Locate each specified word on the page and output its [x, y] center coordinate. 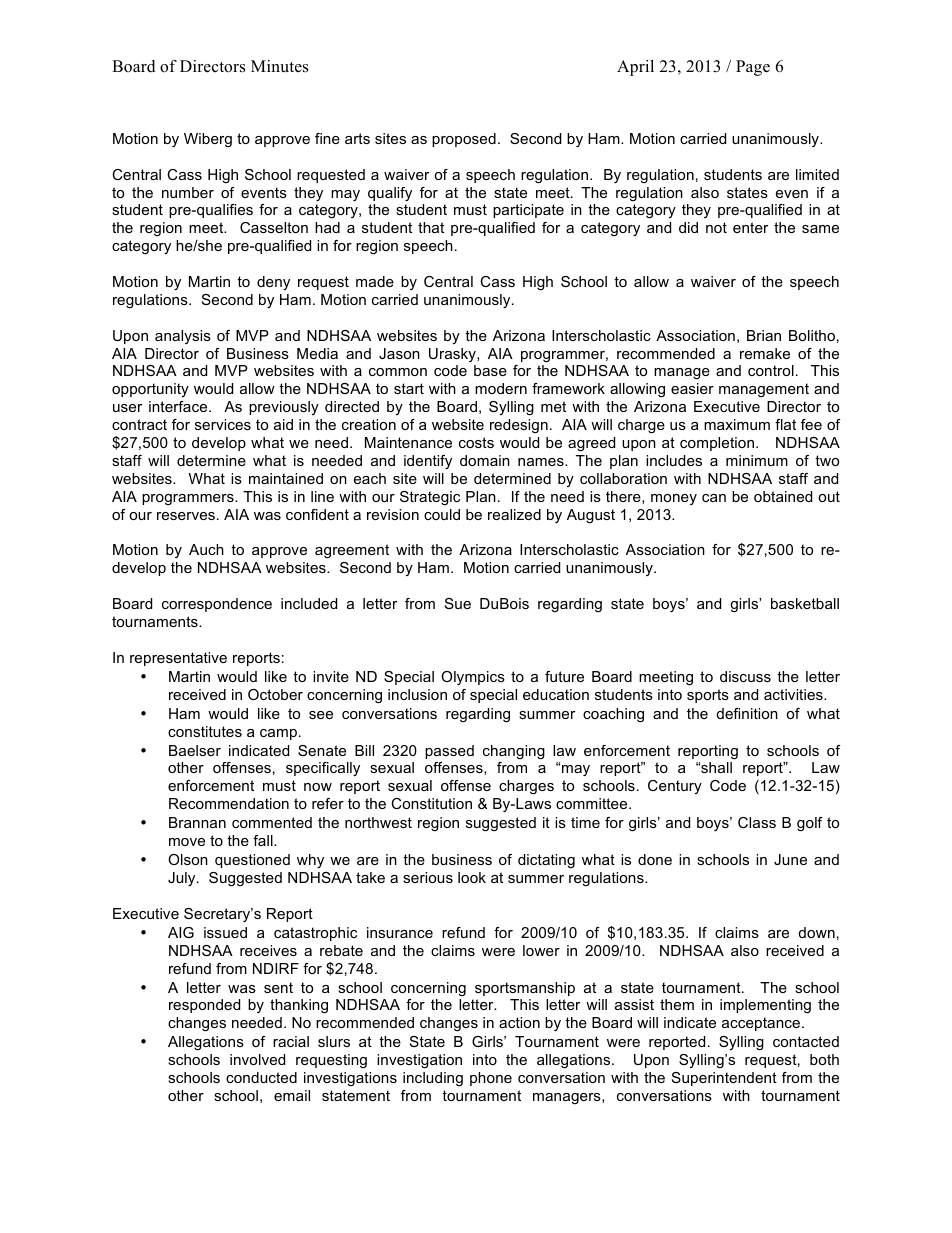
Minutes [279, 66]
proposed [464, 140]
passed [449, 752]
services [223, 424]
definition [747, 713]
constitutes [205, 731]
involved [257, 1059]
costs [476, 442]
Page [753, 68]
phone [491, 1079]
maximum [737, 424]
